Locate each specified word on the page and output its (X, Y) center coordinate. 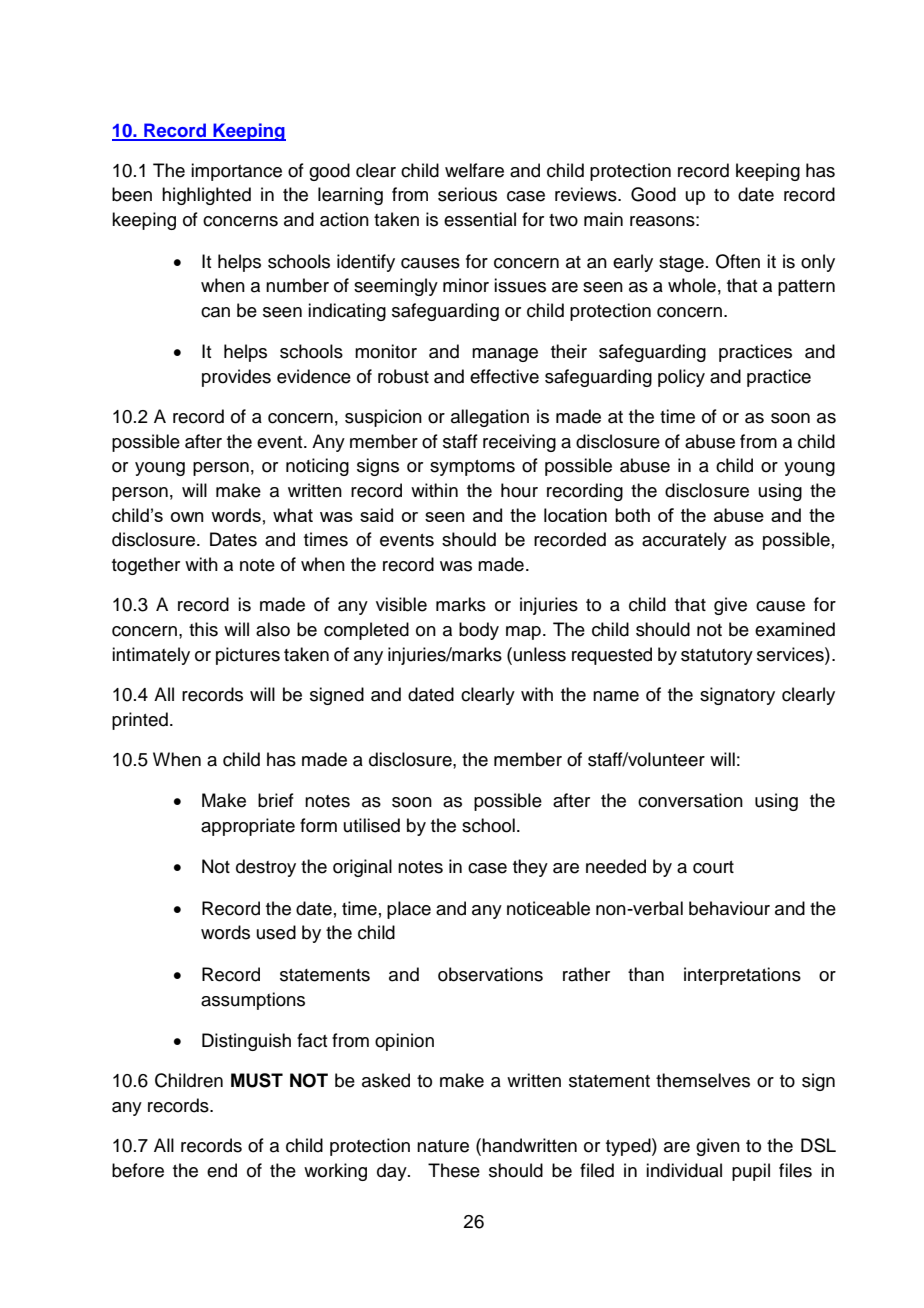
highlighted (206, 196)
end (222, 1170)
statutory (717, 657)
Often (738, 261)
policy (681, 378)
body (479, 631)
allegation (490, 418)
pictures (248, 656)
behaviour (729, 908)
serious (467, 194)
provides (236, 378)
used (276, 932)
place (409, 910)
